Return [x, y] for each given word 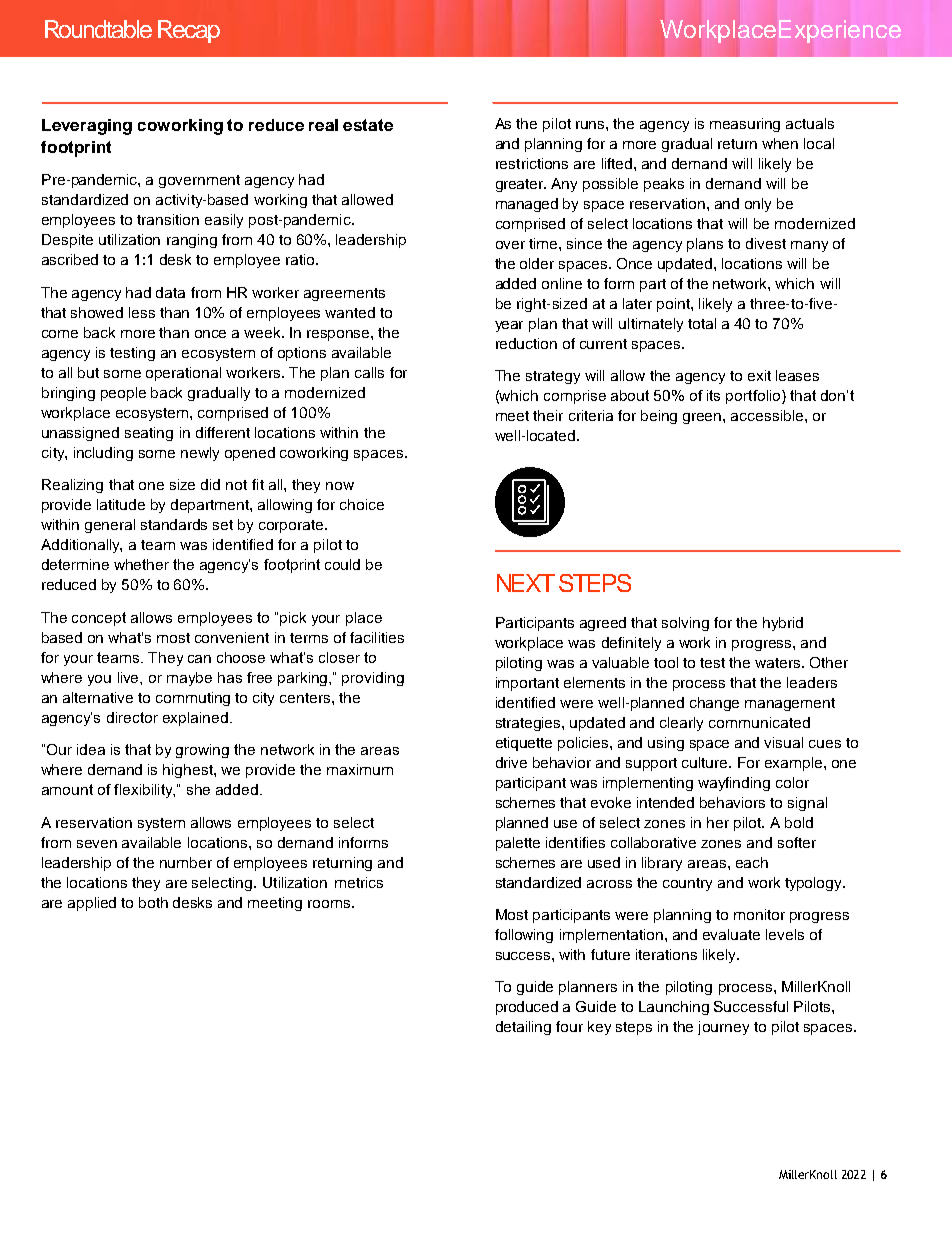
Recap [189, 31]
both [153, 902]
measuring [745, 125]
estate [368, 125]
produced [527, 1008]
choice [362, 504]
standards [174, 524]
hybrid [783, 624]
